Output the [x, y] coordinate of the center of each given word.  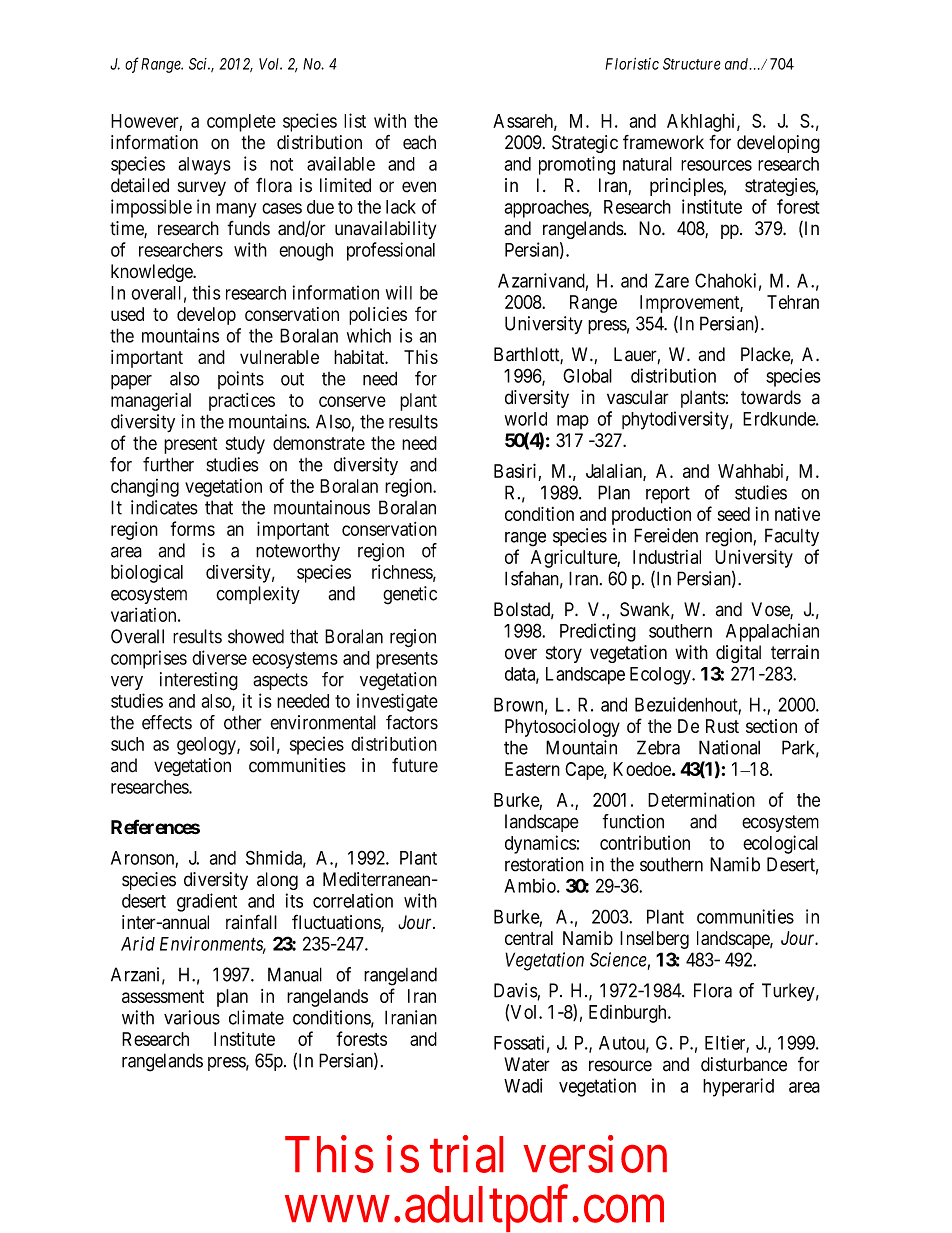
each [419, 142]
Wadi [523, 1085]
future [415, 765]
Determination [701, 799]
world [526, 419]
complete [241, 123]
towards [771, 397]
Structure [692, 64]
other [243, 722]
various [192, 1017]
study [245, 445]
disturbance [744, 1064]
